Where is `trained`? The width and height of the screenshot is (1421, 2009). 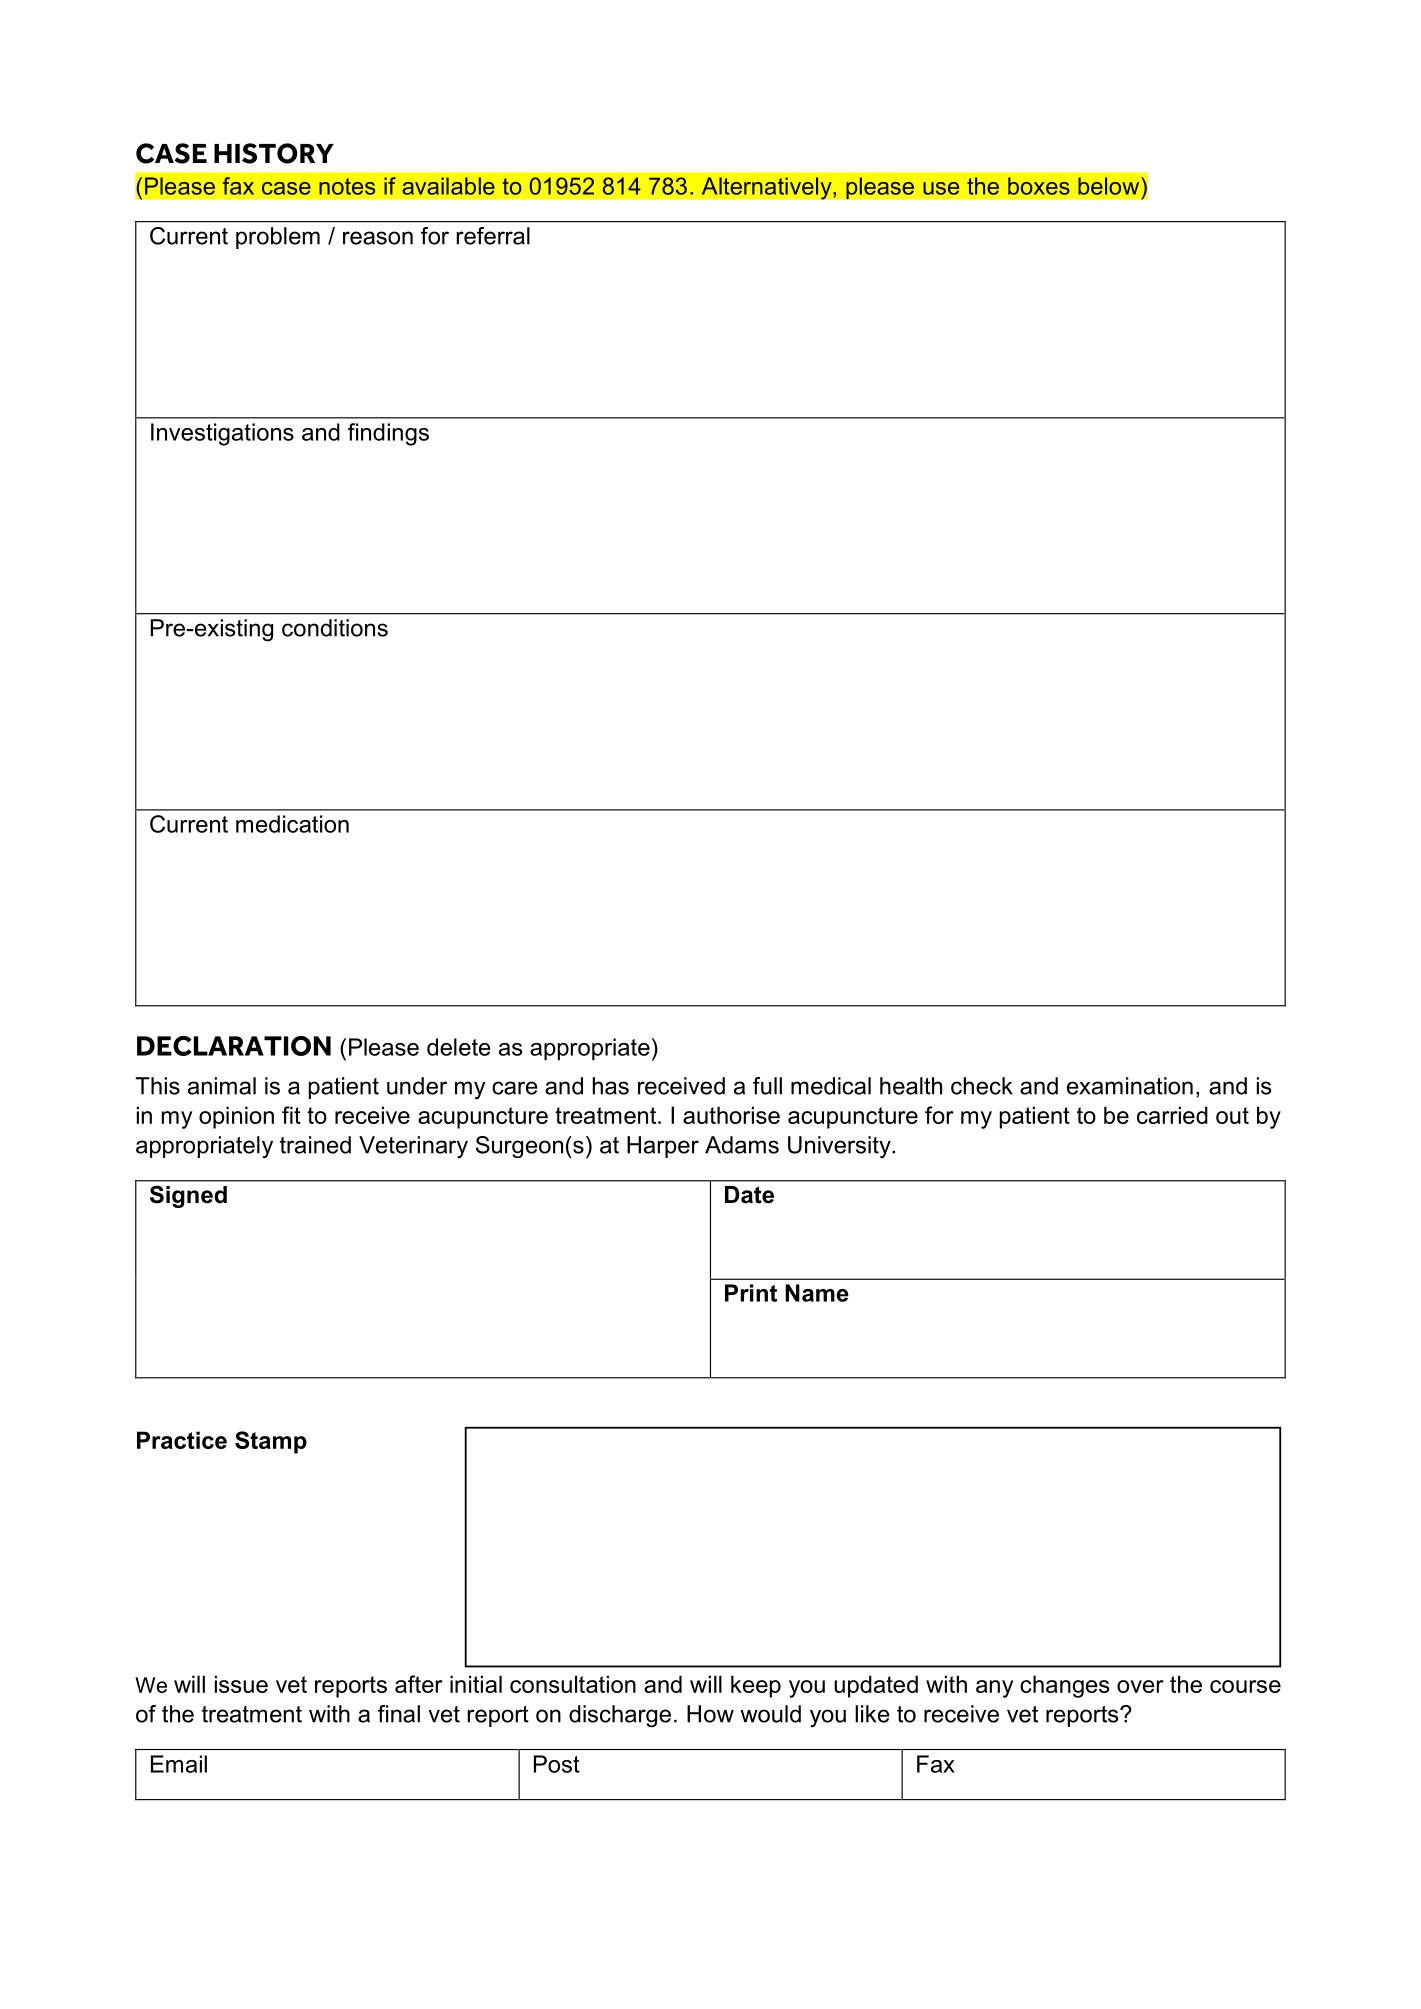 trained is located at coordinates (315, 1145).
